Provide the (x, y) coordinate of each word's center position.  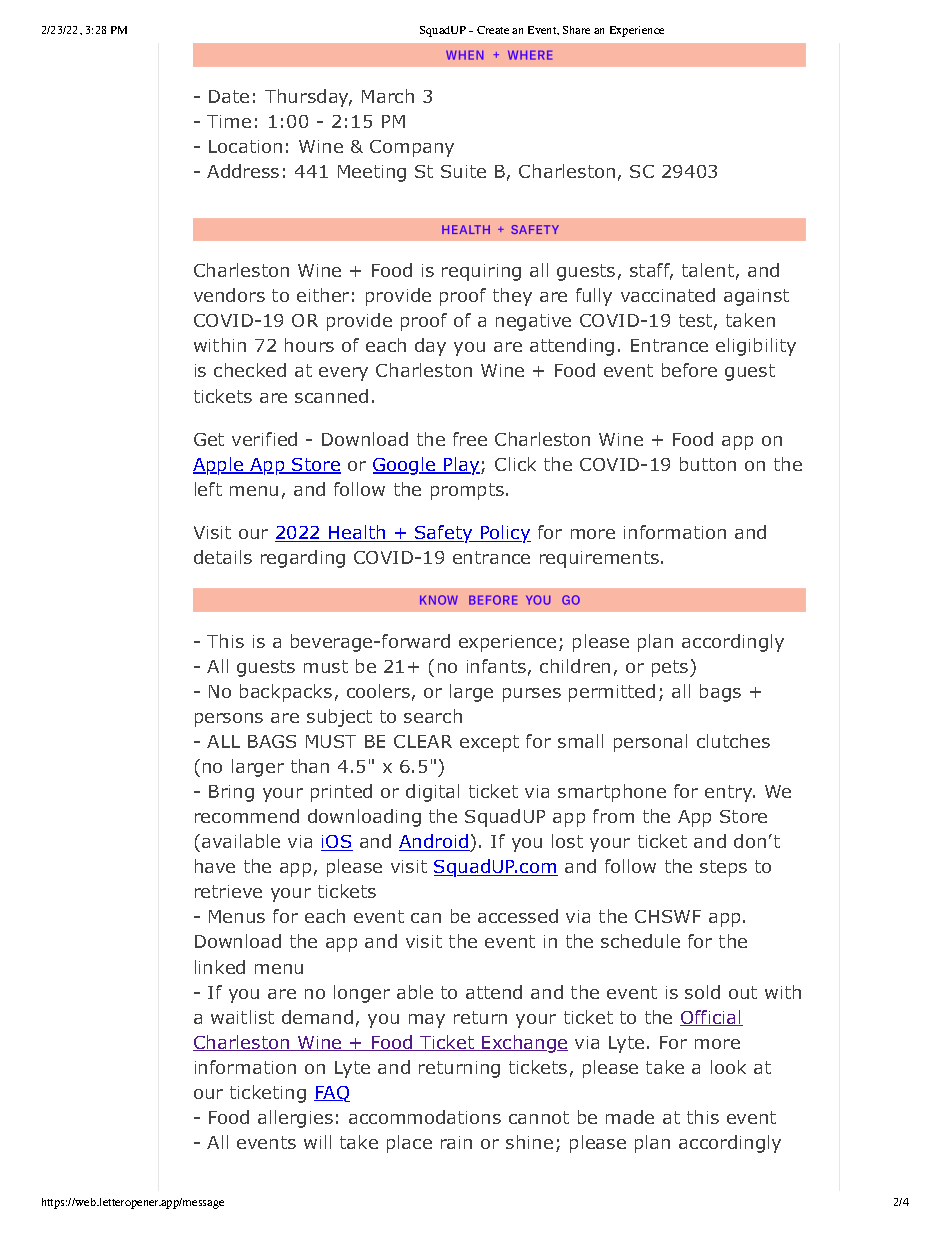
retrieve (228, 891)
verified (264, 439)
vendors (229, 295)
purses (532, 695)
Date (229, 96)
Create (493, 30)
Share (576, 30)
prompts (469, 491)
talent (708, 270)
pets (671, 668)
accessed (518, 916)
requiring (481, 272)
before (689, 370)
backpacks (286, 693)
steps (723, 868)
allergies (295, 1119)
